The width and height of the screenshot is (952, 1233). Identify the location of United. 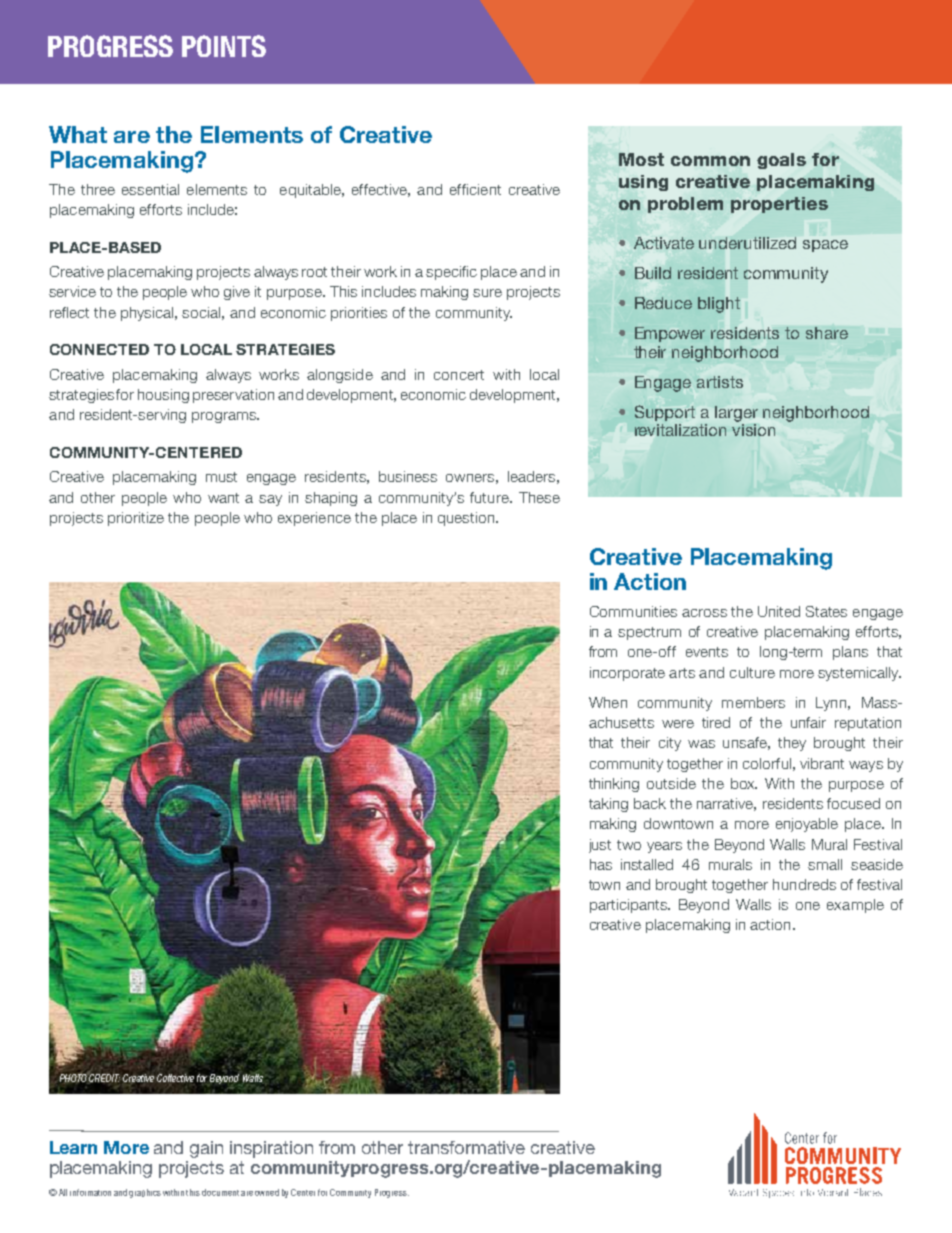
(779, 611).
